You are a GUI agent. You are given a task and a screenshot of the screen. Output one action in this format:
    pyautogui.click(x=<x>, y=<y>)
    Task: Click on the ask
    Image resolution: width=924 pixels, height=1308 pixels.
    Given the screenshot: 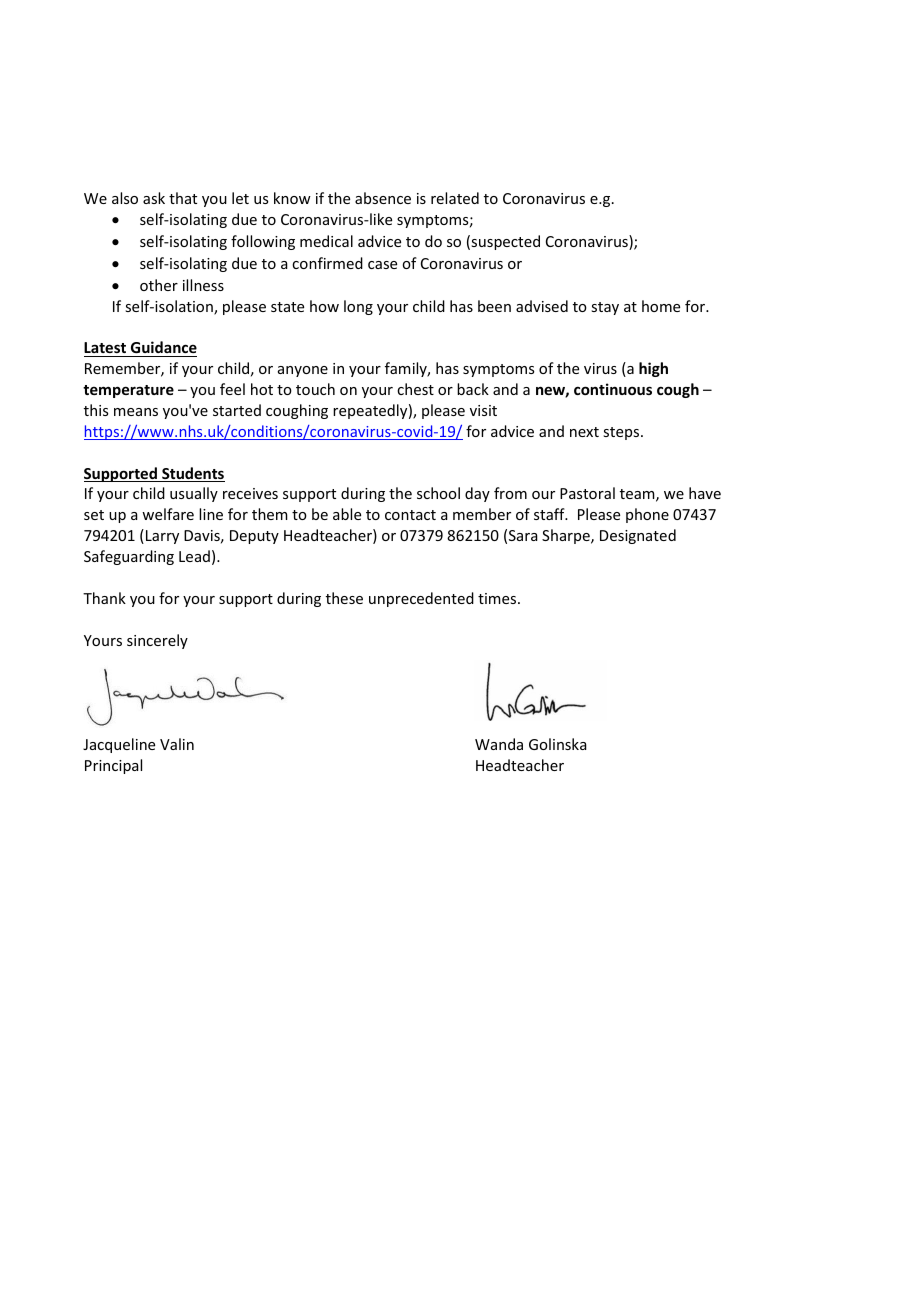 What is the action you would take?
    pyautogui.click(x=154, y=198)
